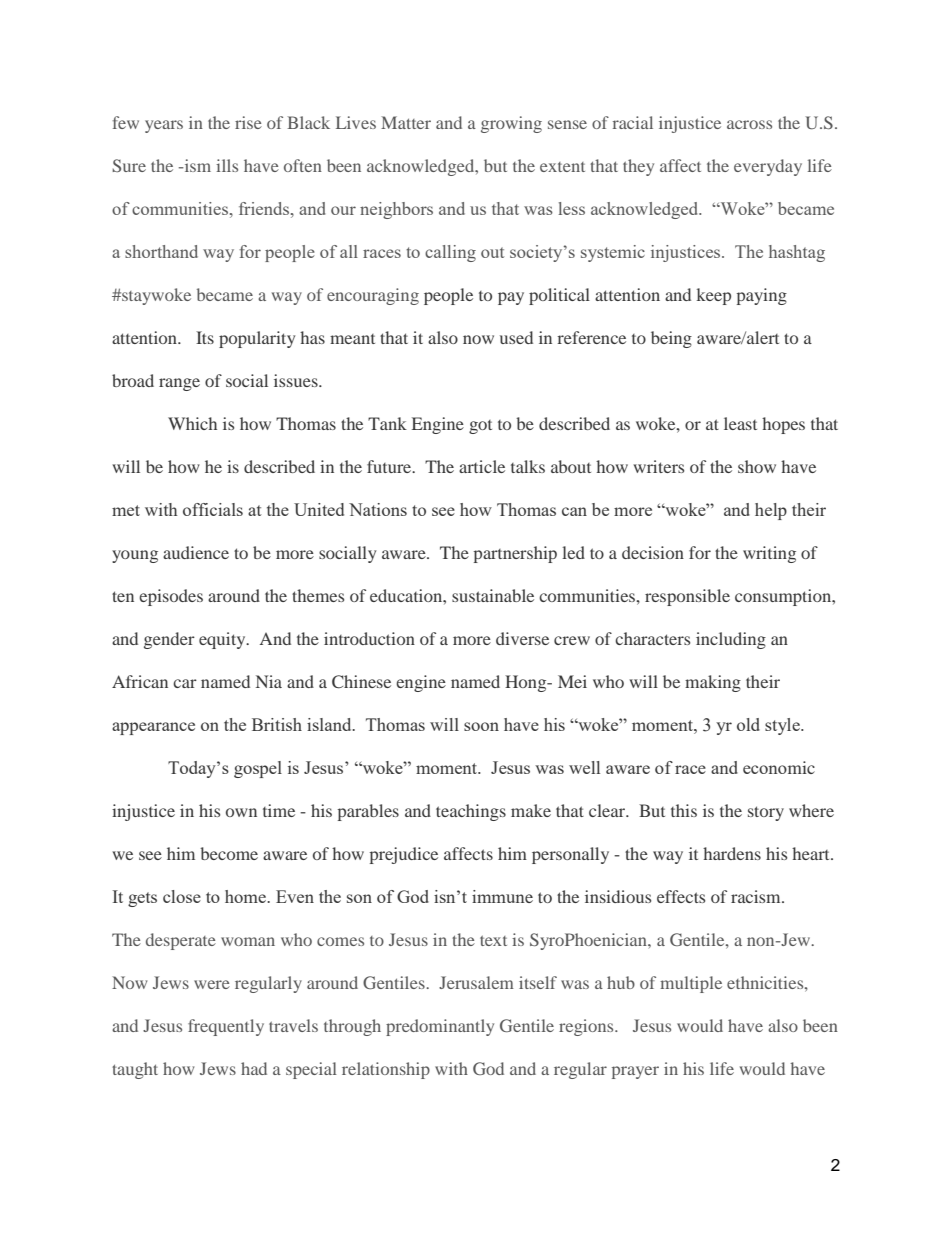  What do you see at coordinates (440, 1027) in the document?
I see `predominantly` at bounding box center [440, 1027].
